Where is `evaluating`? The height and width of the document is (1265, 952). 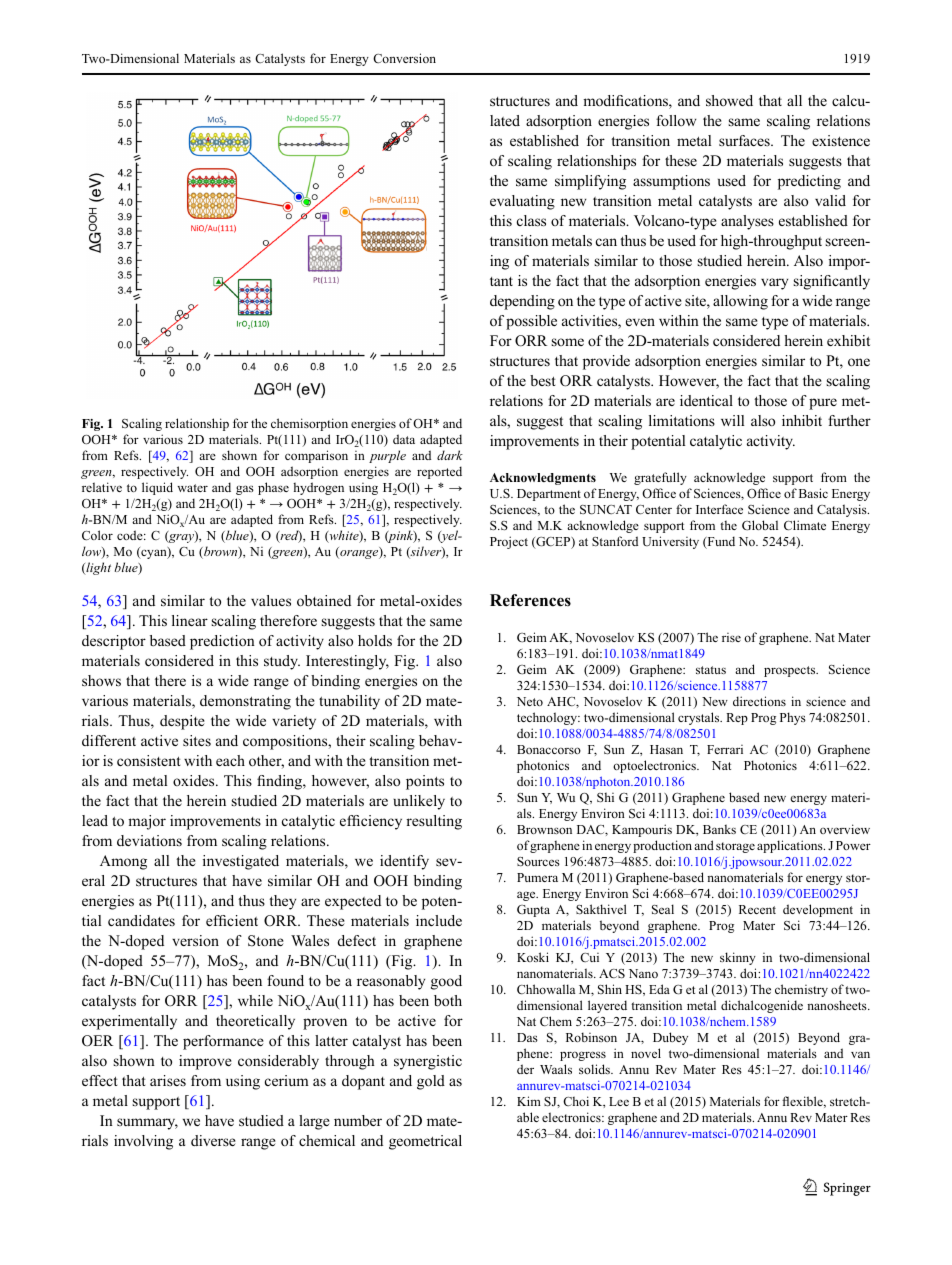
evaluating is located at coordinates (522, 202).
